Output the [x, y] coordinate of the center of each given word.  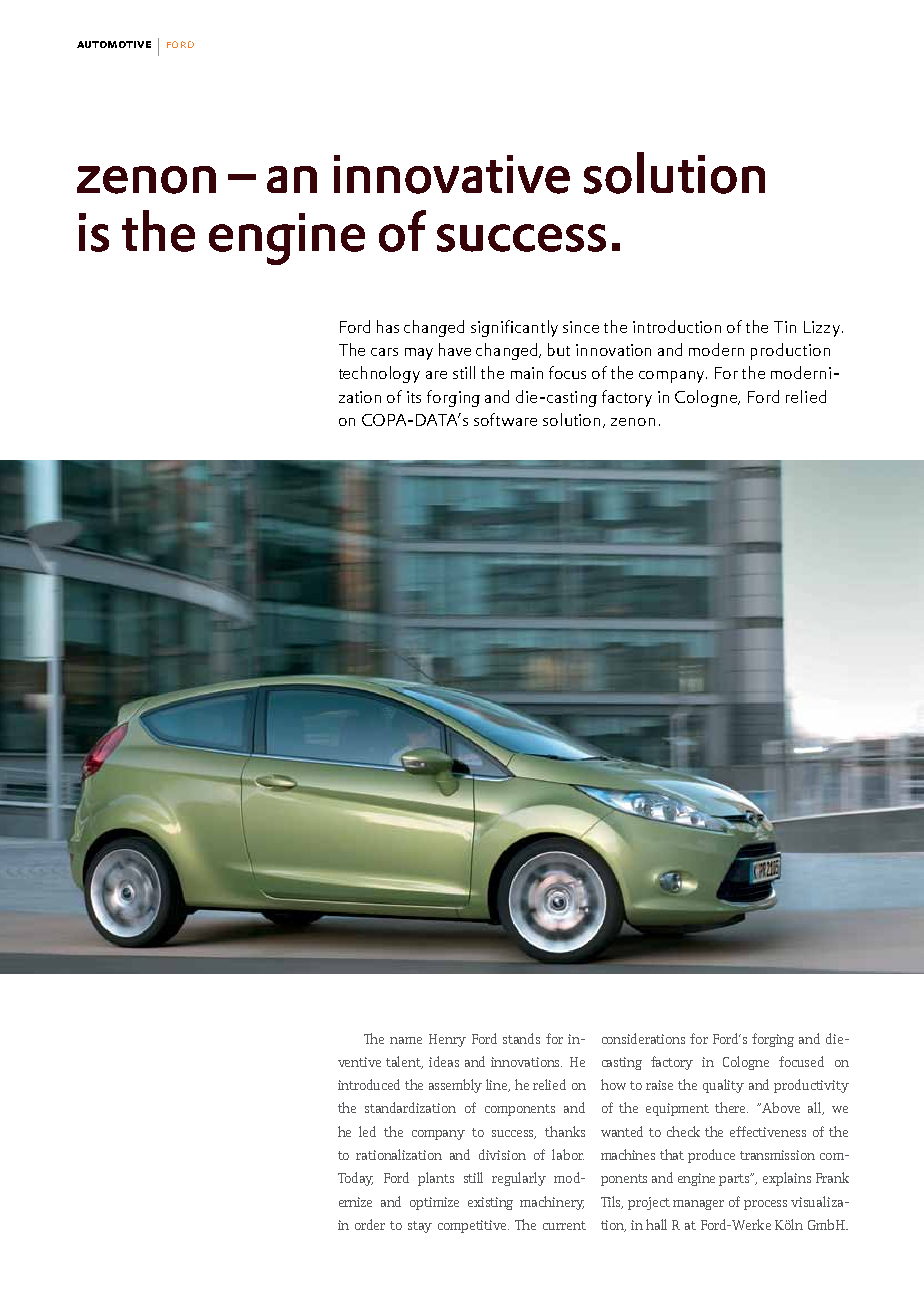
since [581, 327]
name [406, 1040]
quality [723, 1086]
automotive [114, 44]
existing [490, 1203]
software [505, 419]
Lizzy [823, 329]
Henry [447, 1040]
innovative [452, 174]
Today [355, 1179]
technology [379, 374]
